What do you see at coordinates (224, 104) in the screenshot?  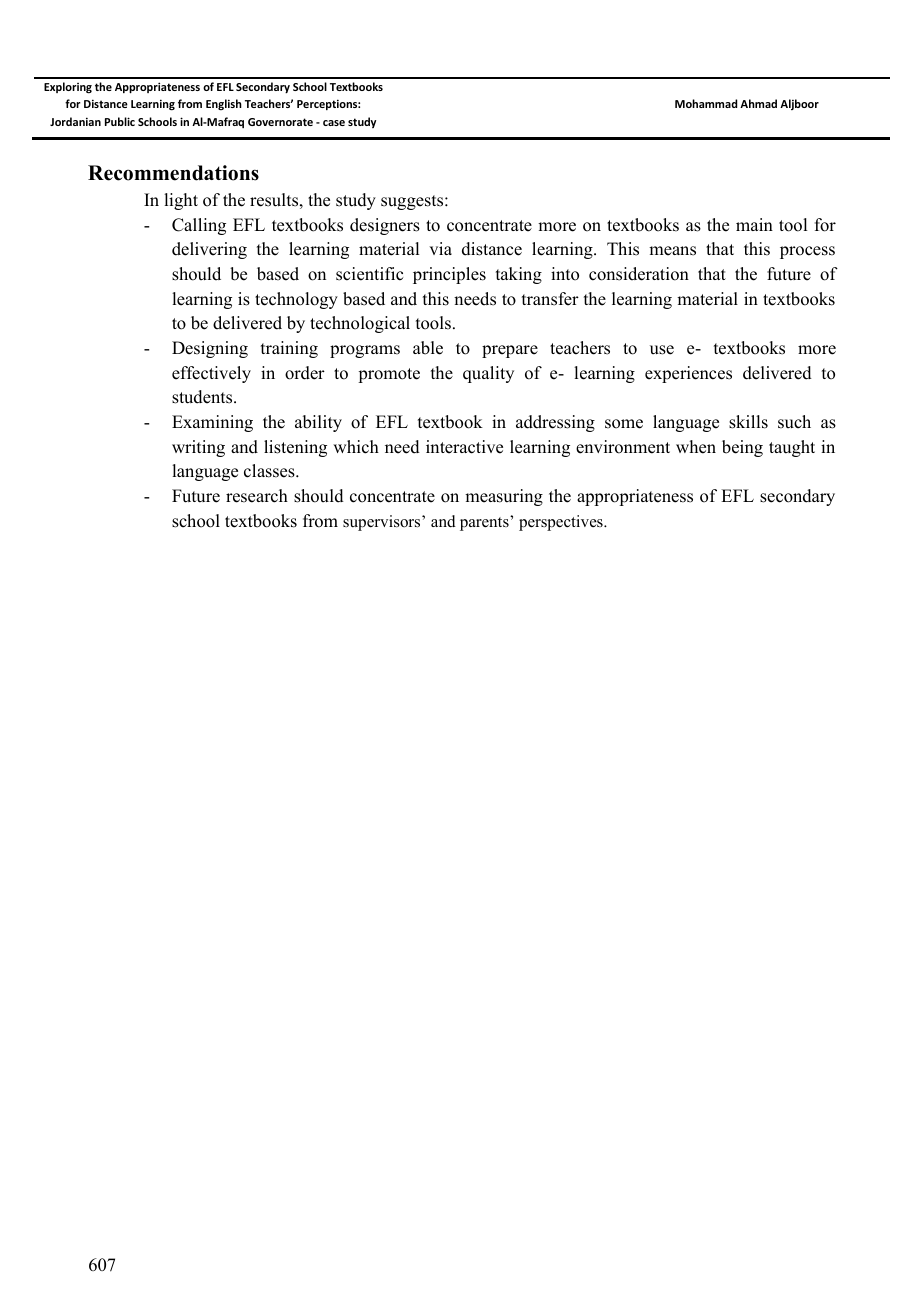 I see `English` at bounding box center [224, 104].
